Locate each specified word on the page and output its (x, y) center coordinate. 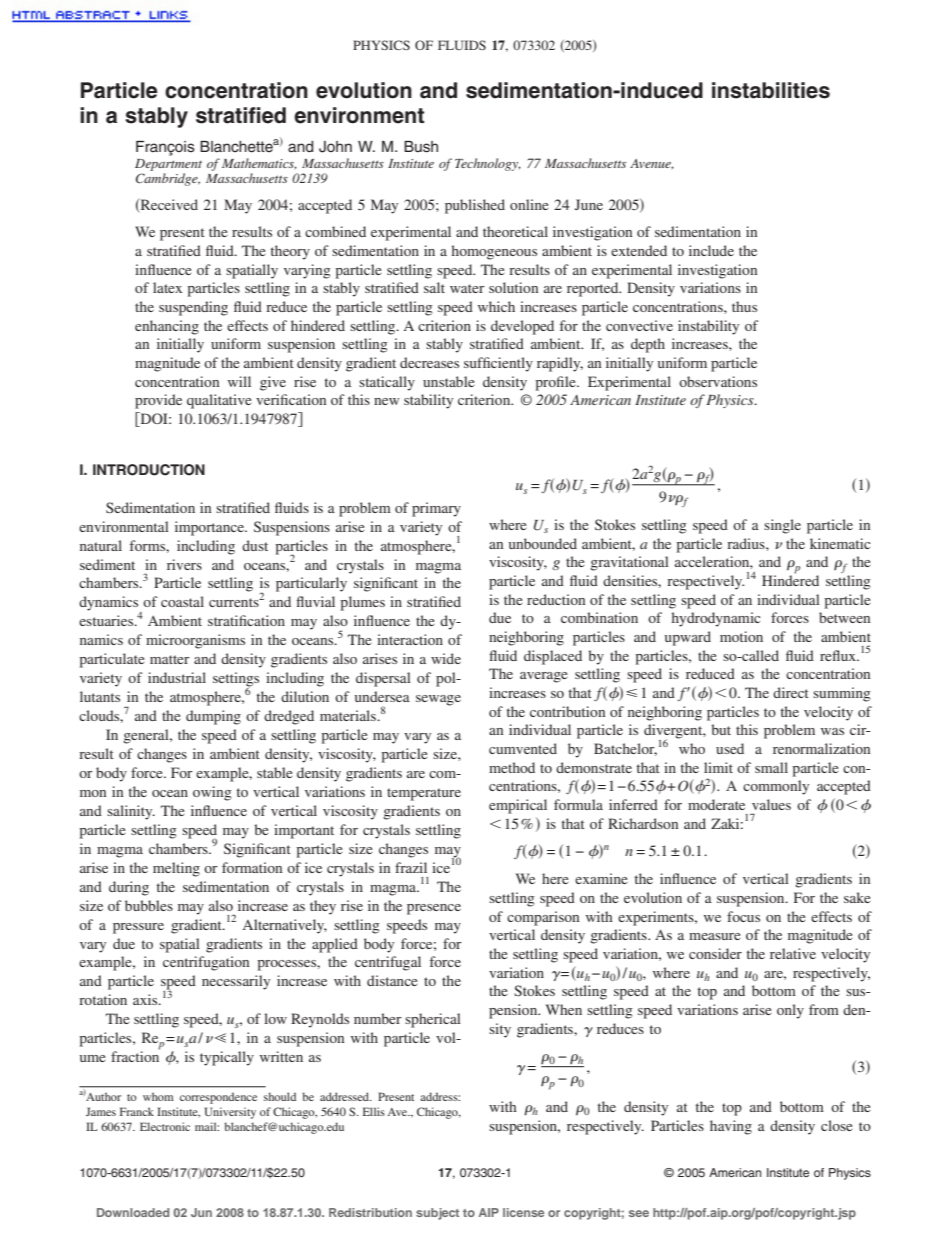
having (731, 1127)
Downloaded (133, 1212)
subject (437, 1214)
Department (168, 165)
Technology (488, 164)
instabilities (771, 90)
